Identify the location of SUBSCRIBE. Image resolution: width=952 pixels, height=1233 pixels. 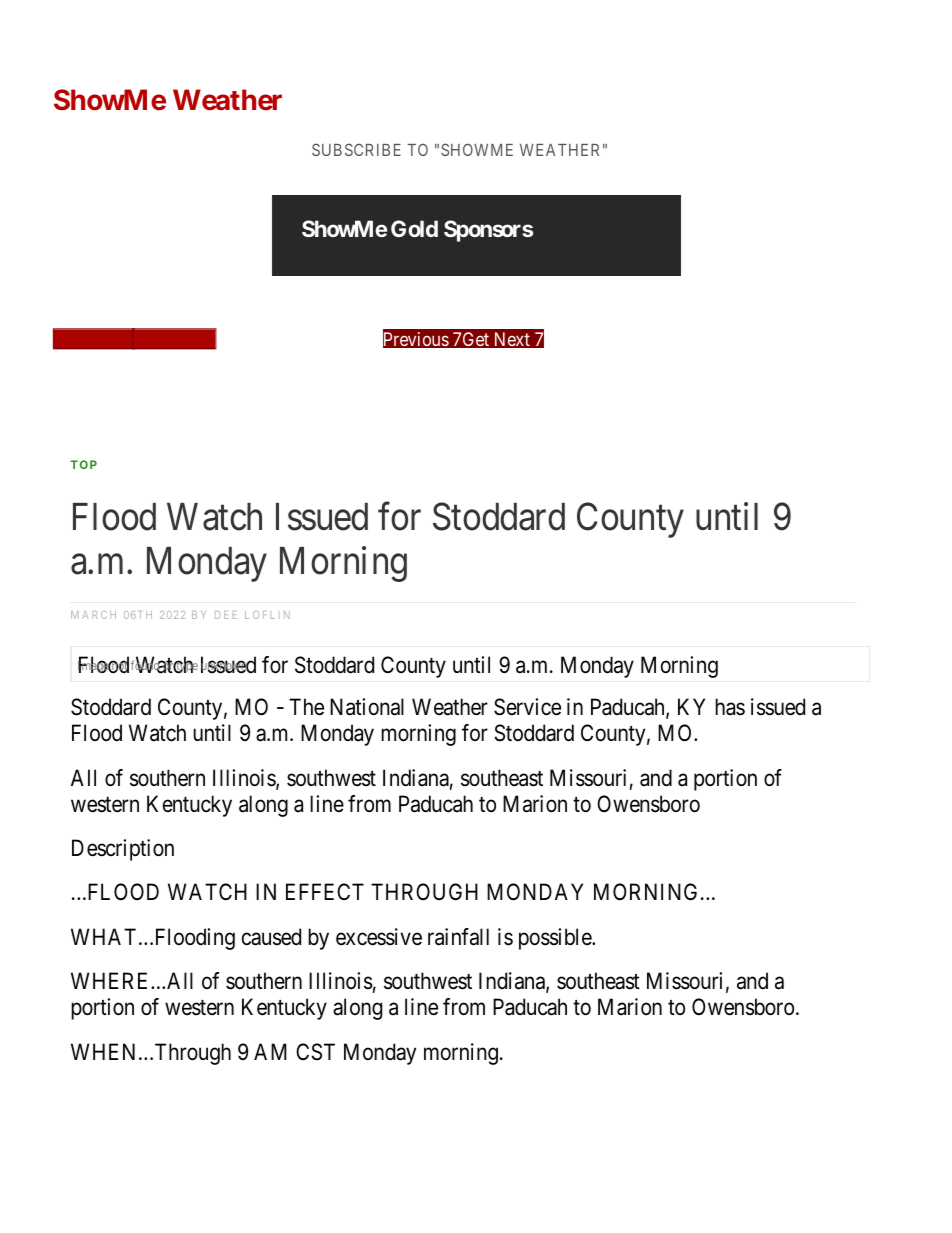
(356, 149).
